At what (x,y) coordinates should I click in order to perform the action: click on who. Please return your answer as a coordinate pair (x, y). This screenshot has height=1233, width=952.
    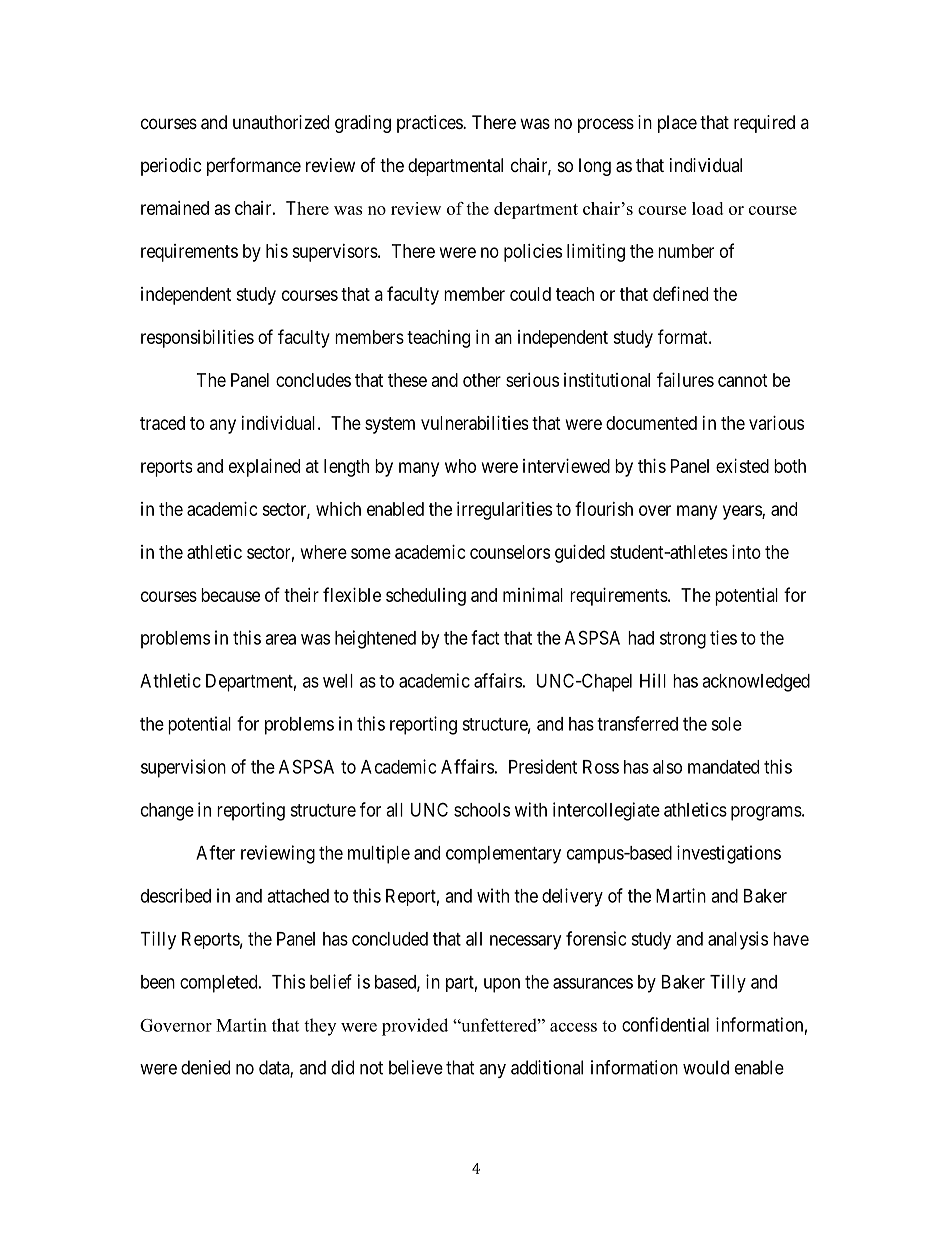
    Looking at the image, I should click on (460, 466).
